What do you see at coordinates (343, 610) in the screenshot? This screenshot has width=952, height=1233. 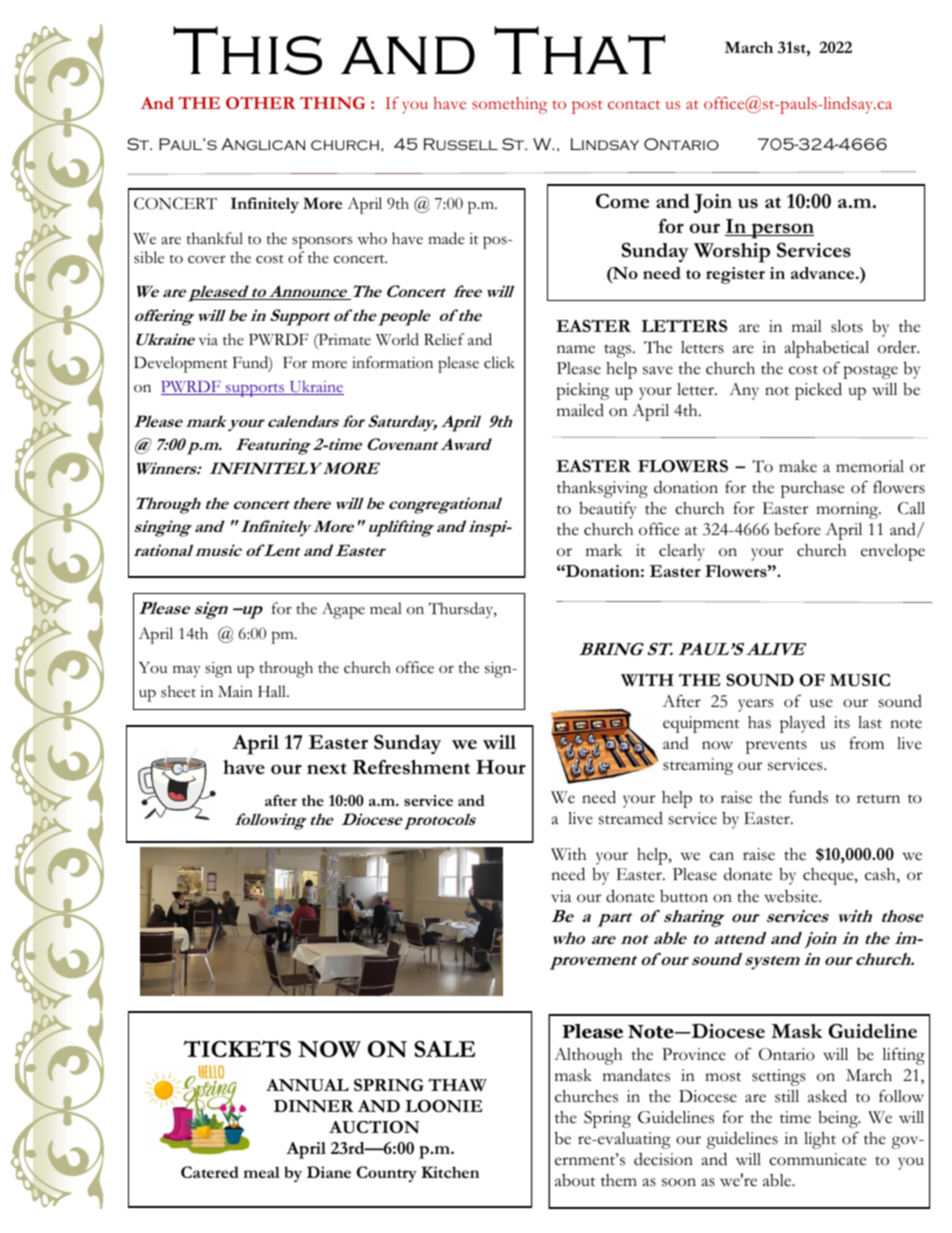 I see `Agape` at bounding box center [343, 610].
